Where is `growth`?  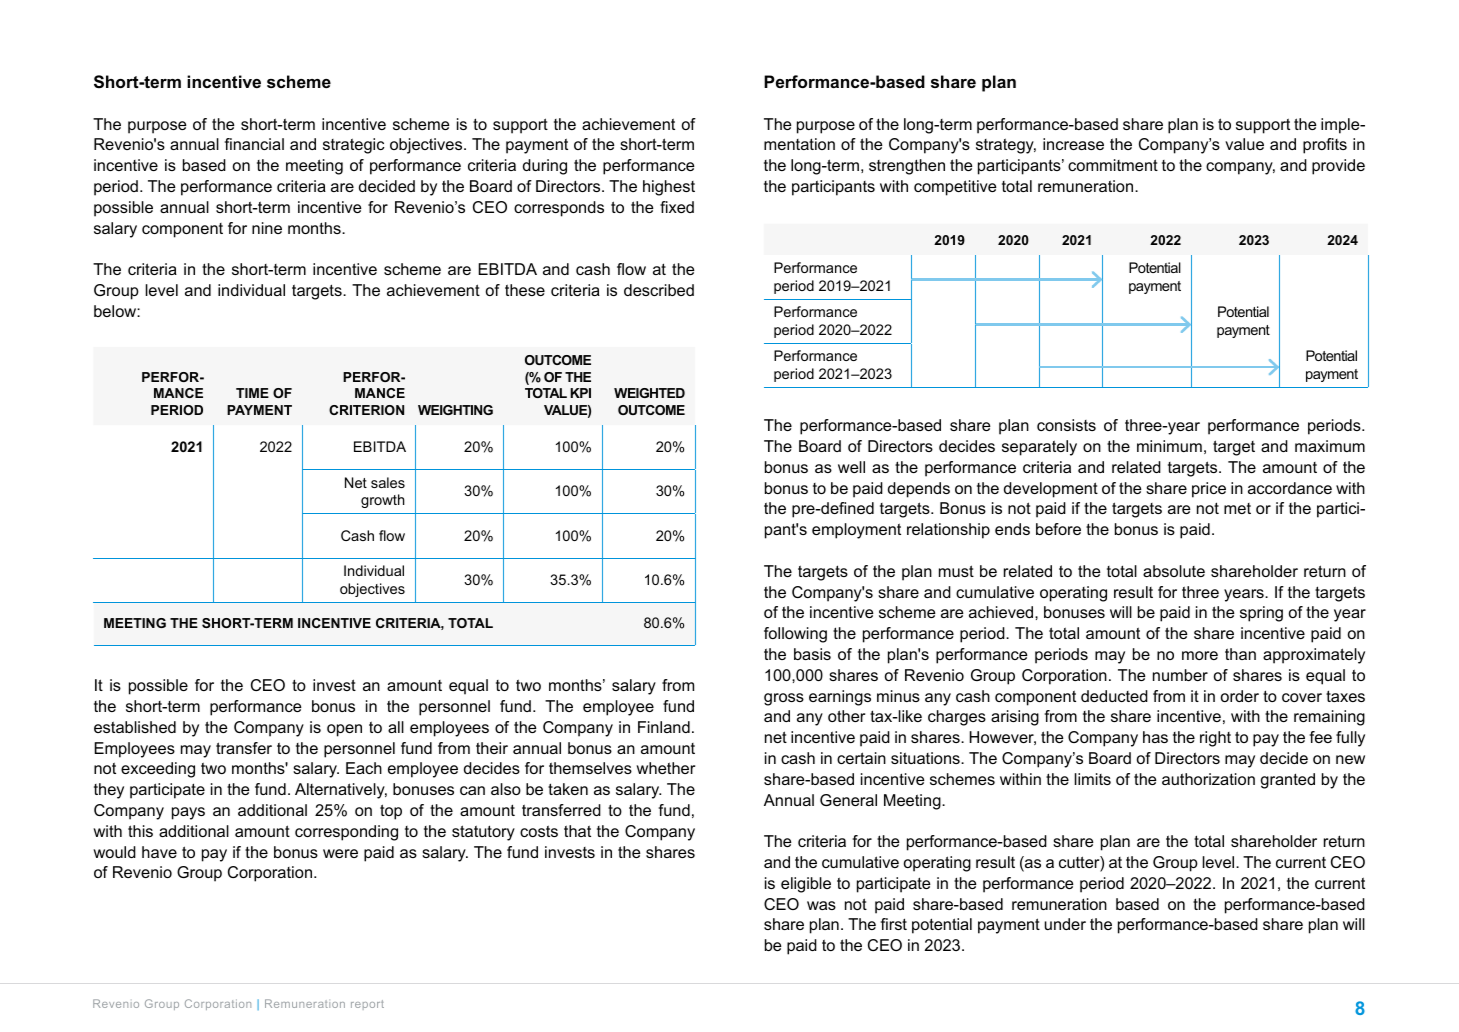
growth is located at coordinates (383, 501).
